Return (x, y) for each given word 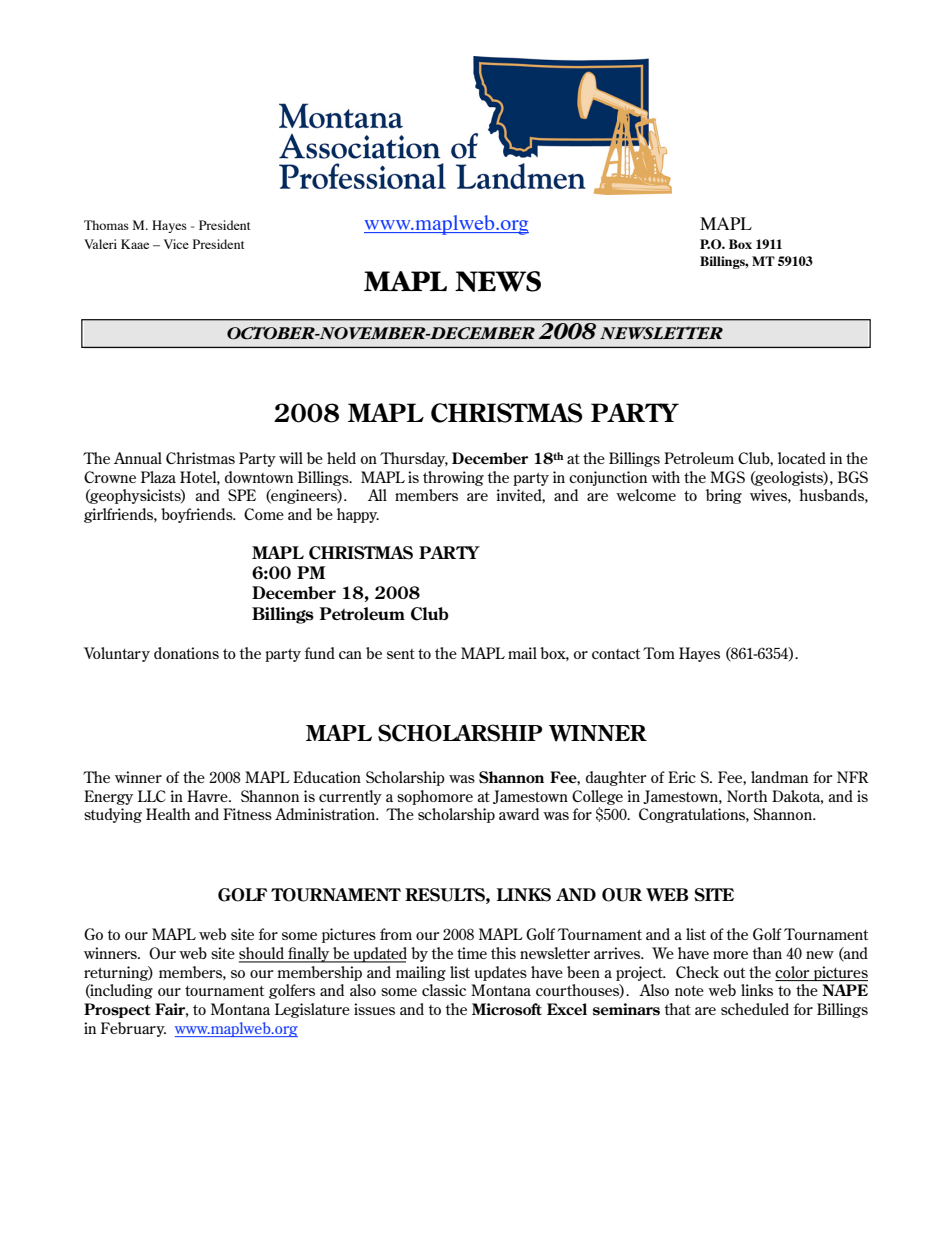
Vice (176, 244)
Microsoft (507, 1009)
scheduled (755, 1009)
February (133, 1029)
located (802, 458)
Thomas (106, 225)
